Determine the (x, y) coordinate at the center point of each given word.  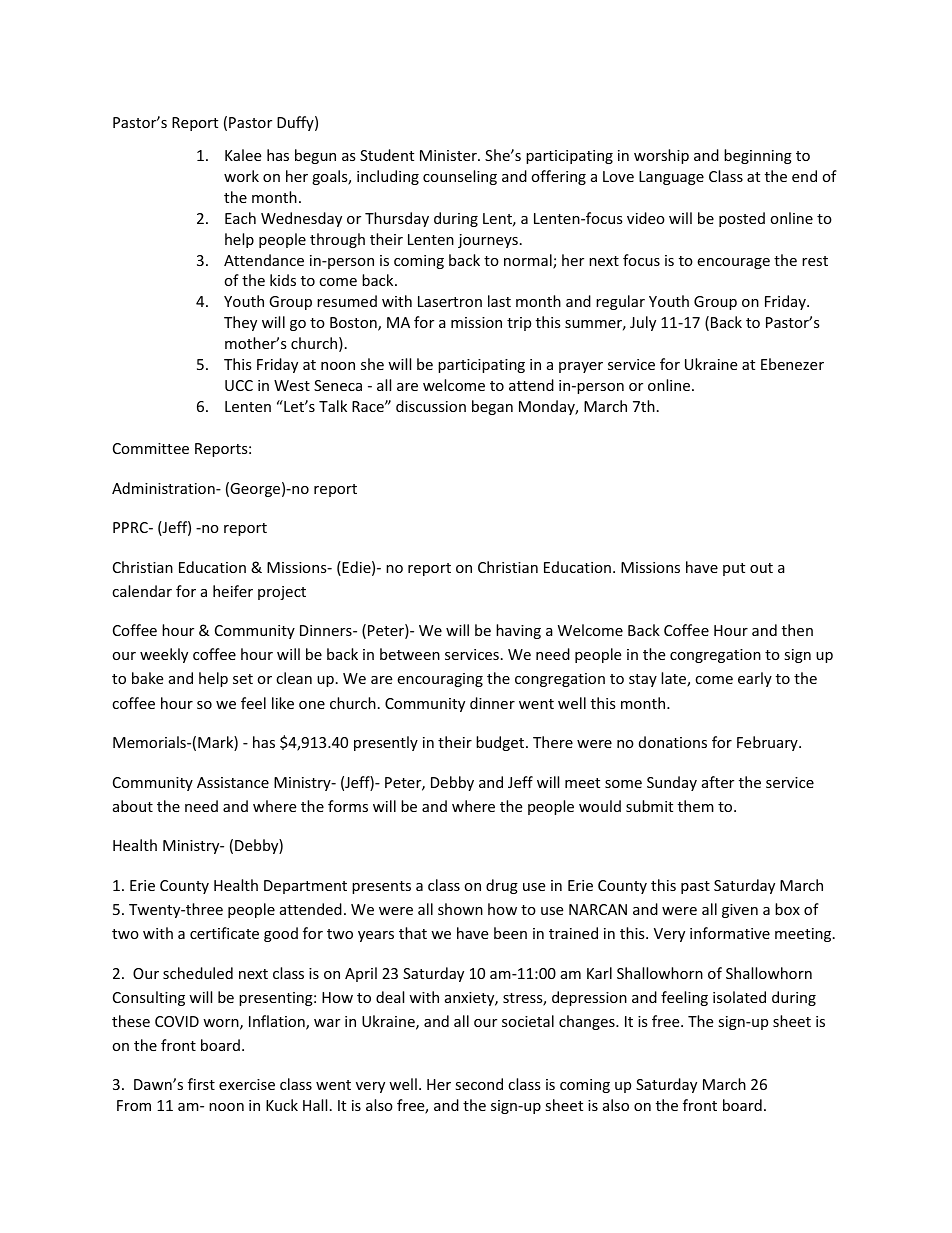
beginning (758, 156)
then (797, 630)
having (518, 631)
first (201, 1084)
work (241, 176)
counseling (460, 177)
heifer (233, 591)
